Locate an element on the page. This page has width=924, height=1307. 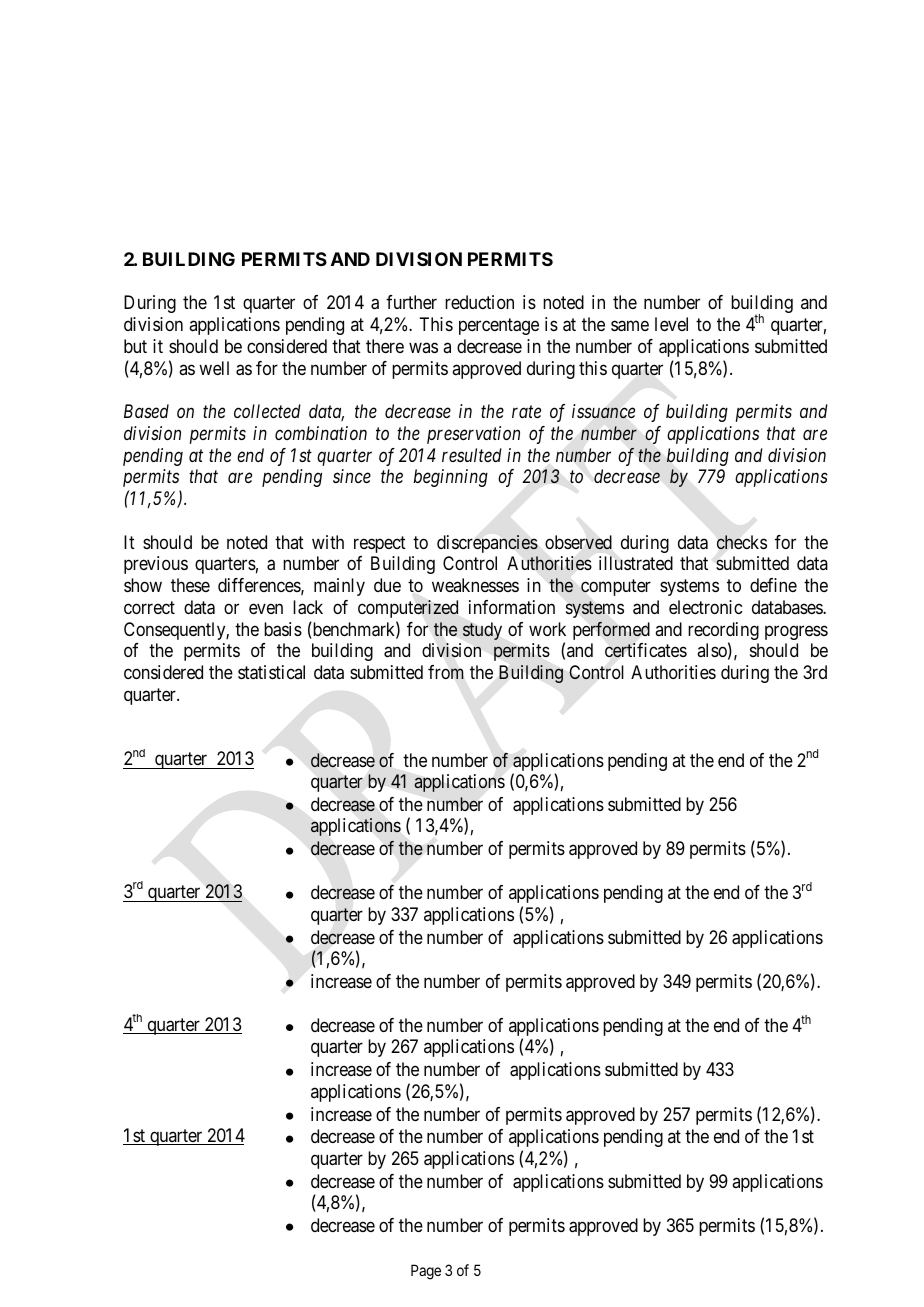
basis is located at coordinates (283, 629).
